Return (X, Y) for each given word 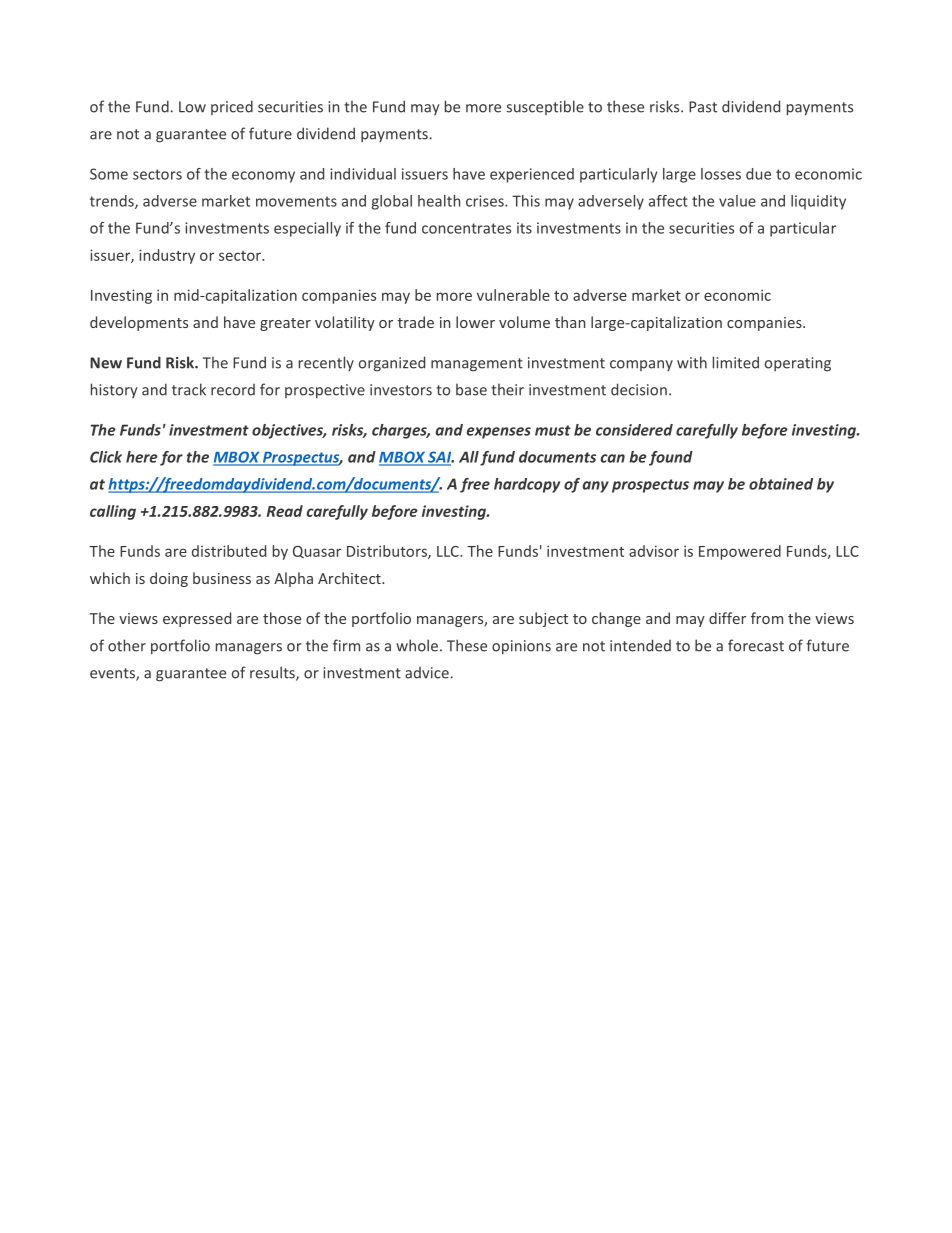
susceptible (545, 107)
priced (232, 107)
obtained (781, 484)
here (142, 457)
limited (736, 362)
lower (475, 322)
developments (139, 323)
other (127, 645)
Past (703, 107)
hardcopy (527, 485)
